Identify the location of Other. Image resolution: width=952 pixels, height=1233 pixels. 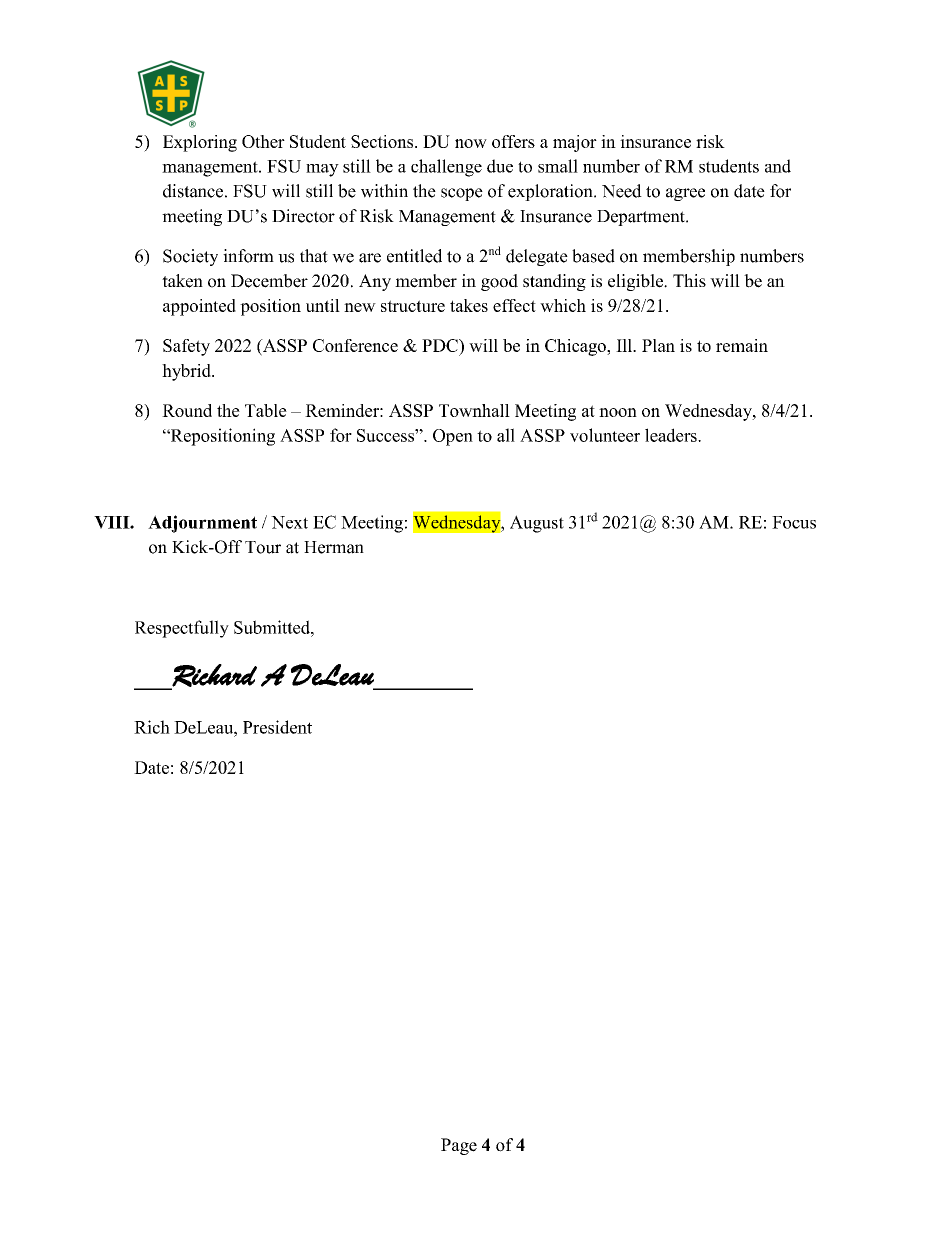
(263, 141).
